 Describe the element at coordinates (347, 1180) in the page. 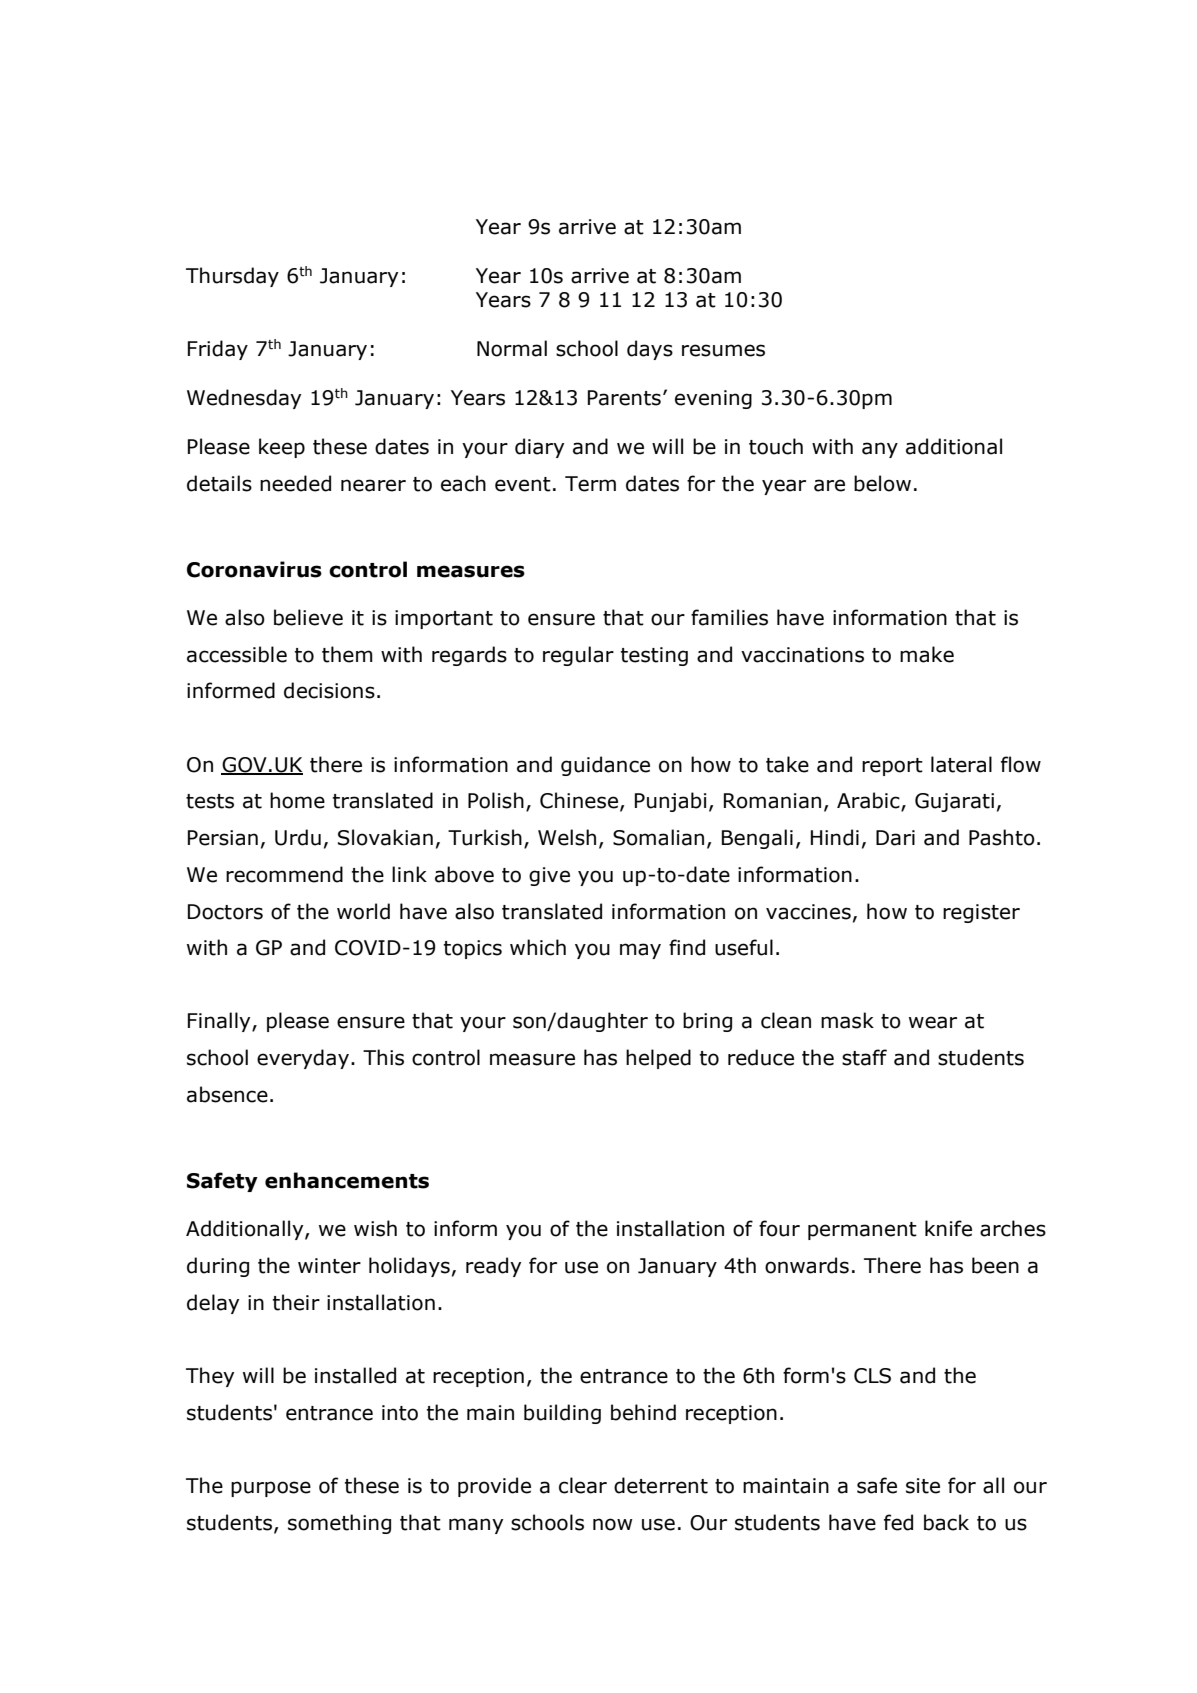

I see `enhancements` at that location.
